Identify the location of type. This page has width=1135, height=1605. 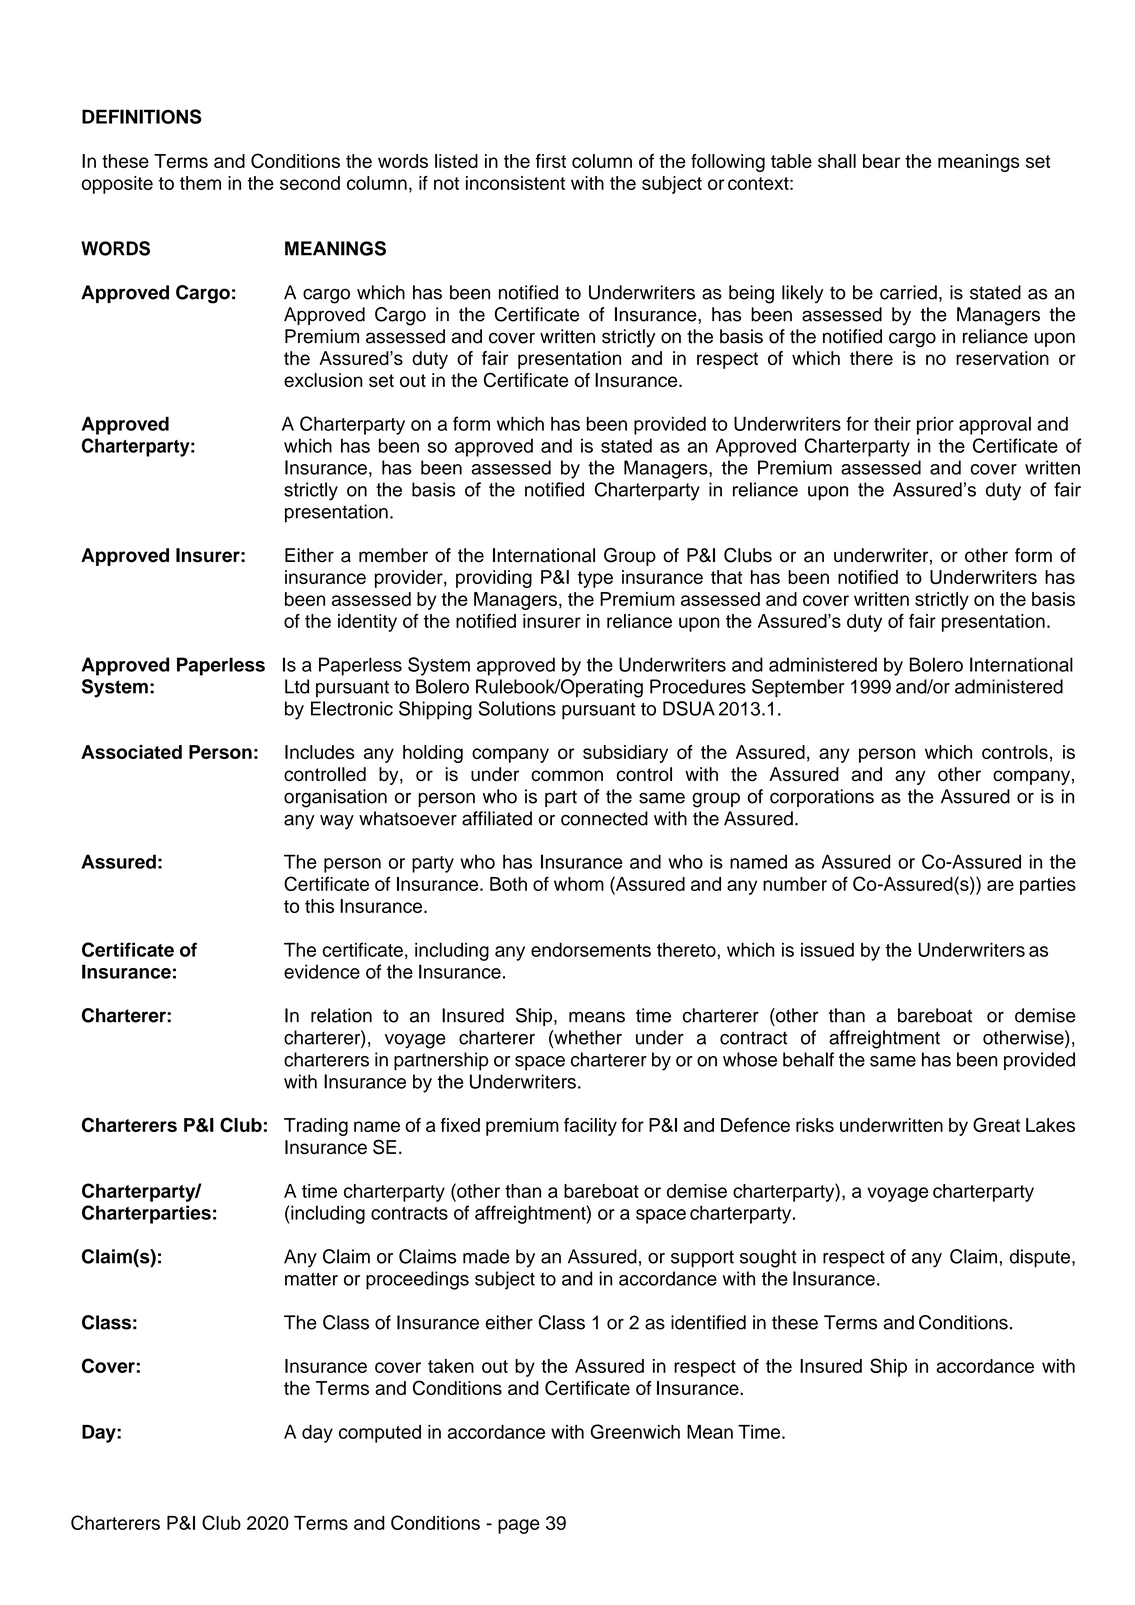
(595, 579).
